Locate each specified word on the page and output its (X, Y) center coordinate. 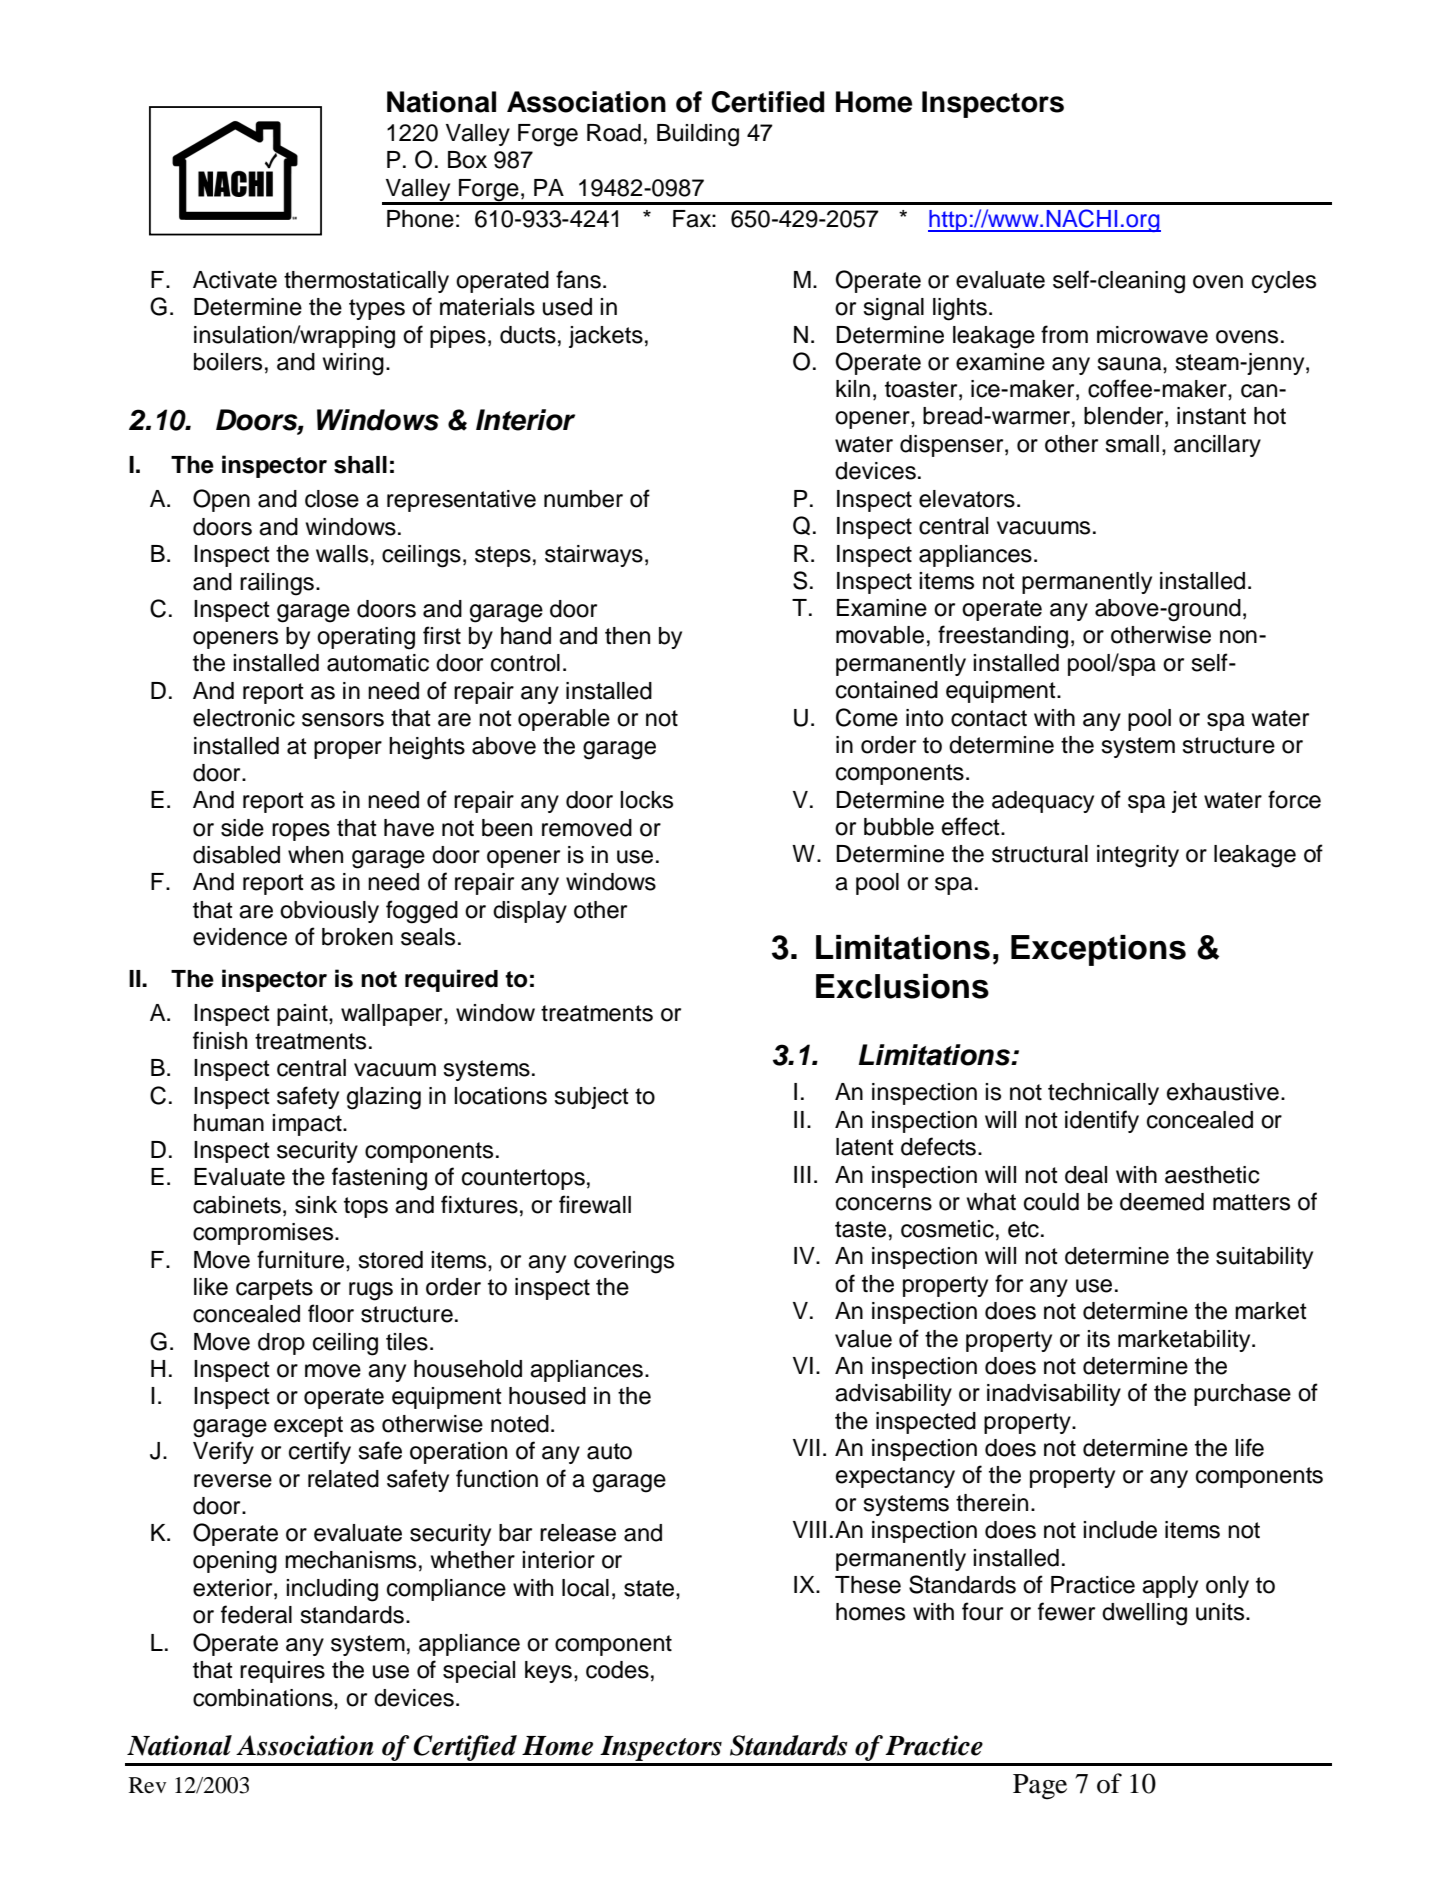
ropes (301, 832)
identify (1102, 1121)
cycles (1284, 282)
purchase (1242, 1395)
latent (865, 1147)
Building (698, 135)
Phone (420, 219)
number (583, 499)
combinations (264, 1698)
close (332, 499)
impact (308, 1125)
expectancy (895, 1477)
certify (320, 1452)
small (1132, 444)
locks (646, 800)
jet (1184, 802)
